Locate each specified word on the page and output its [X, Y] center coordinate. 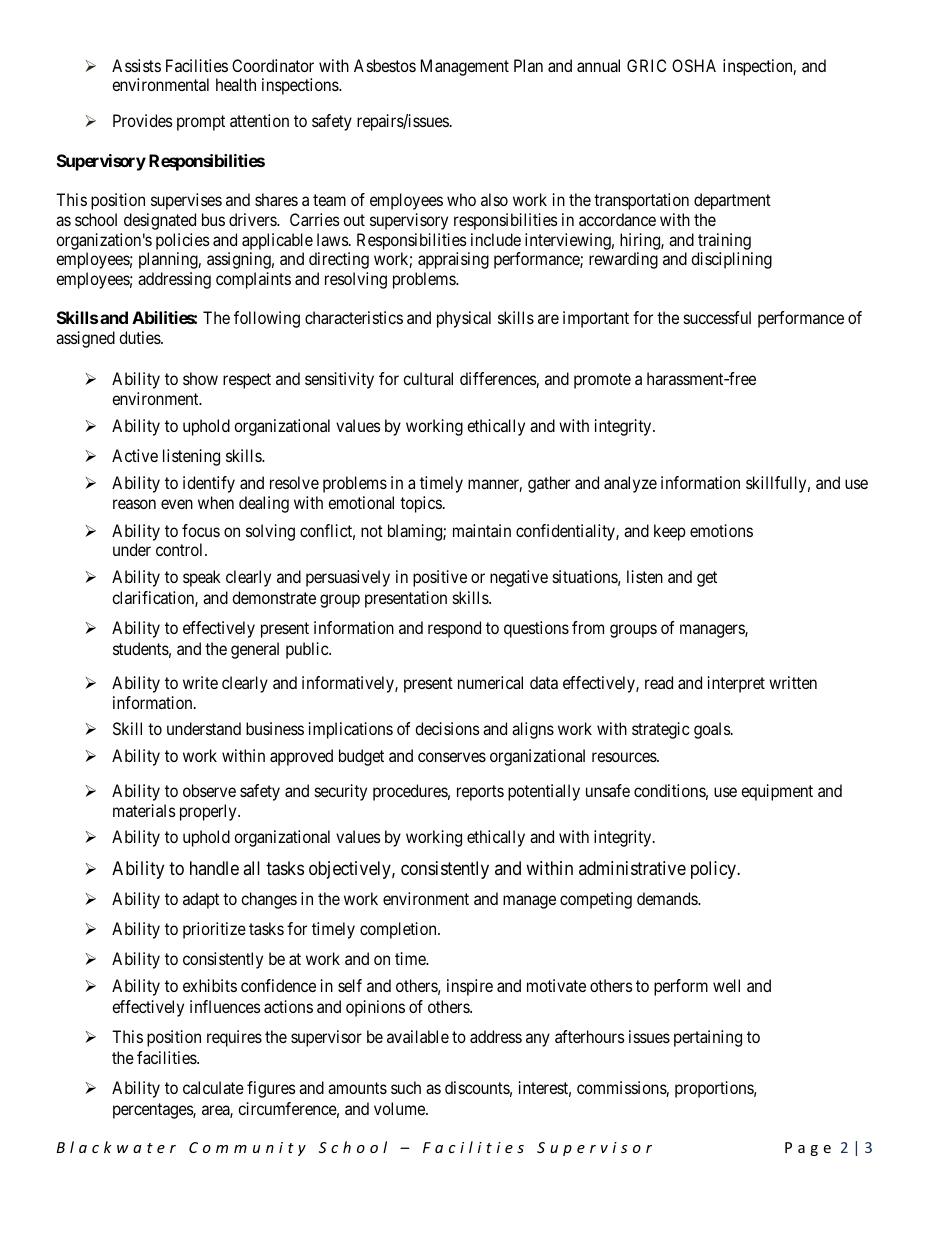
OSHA [694, 65]
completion [399, 930]
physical [464, 319]
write [200, 682]
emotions [721, 530]
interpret [736, 684]
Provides [143, 120]
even [177, 504]
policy [714, 870]
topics [421, 504]
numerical [490, 682]
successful [717, 317]
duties [140, 337]
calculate [213, 1087]
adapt [201, 900]
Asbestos [385, 65]
